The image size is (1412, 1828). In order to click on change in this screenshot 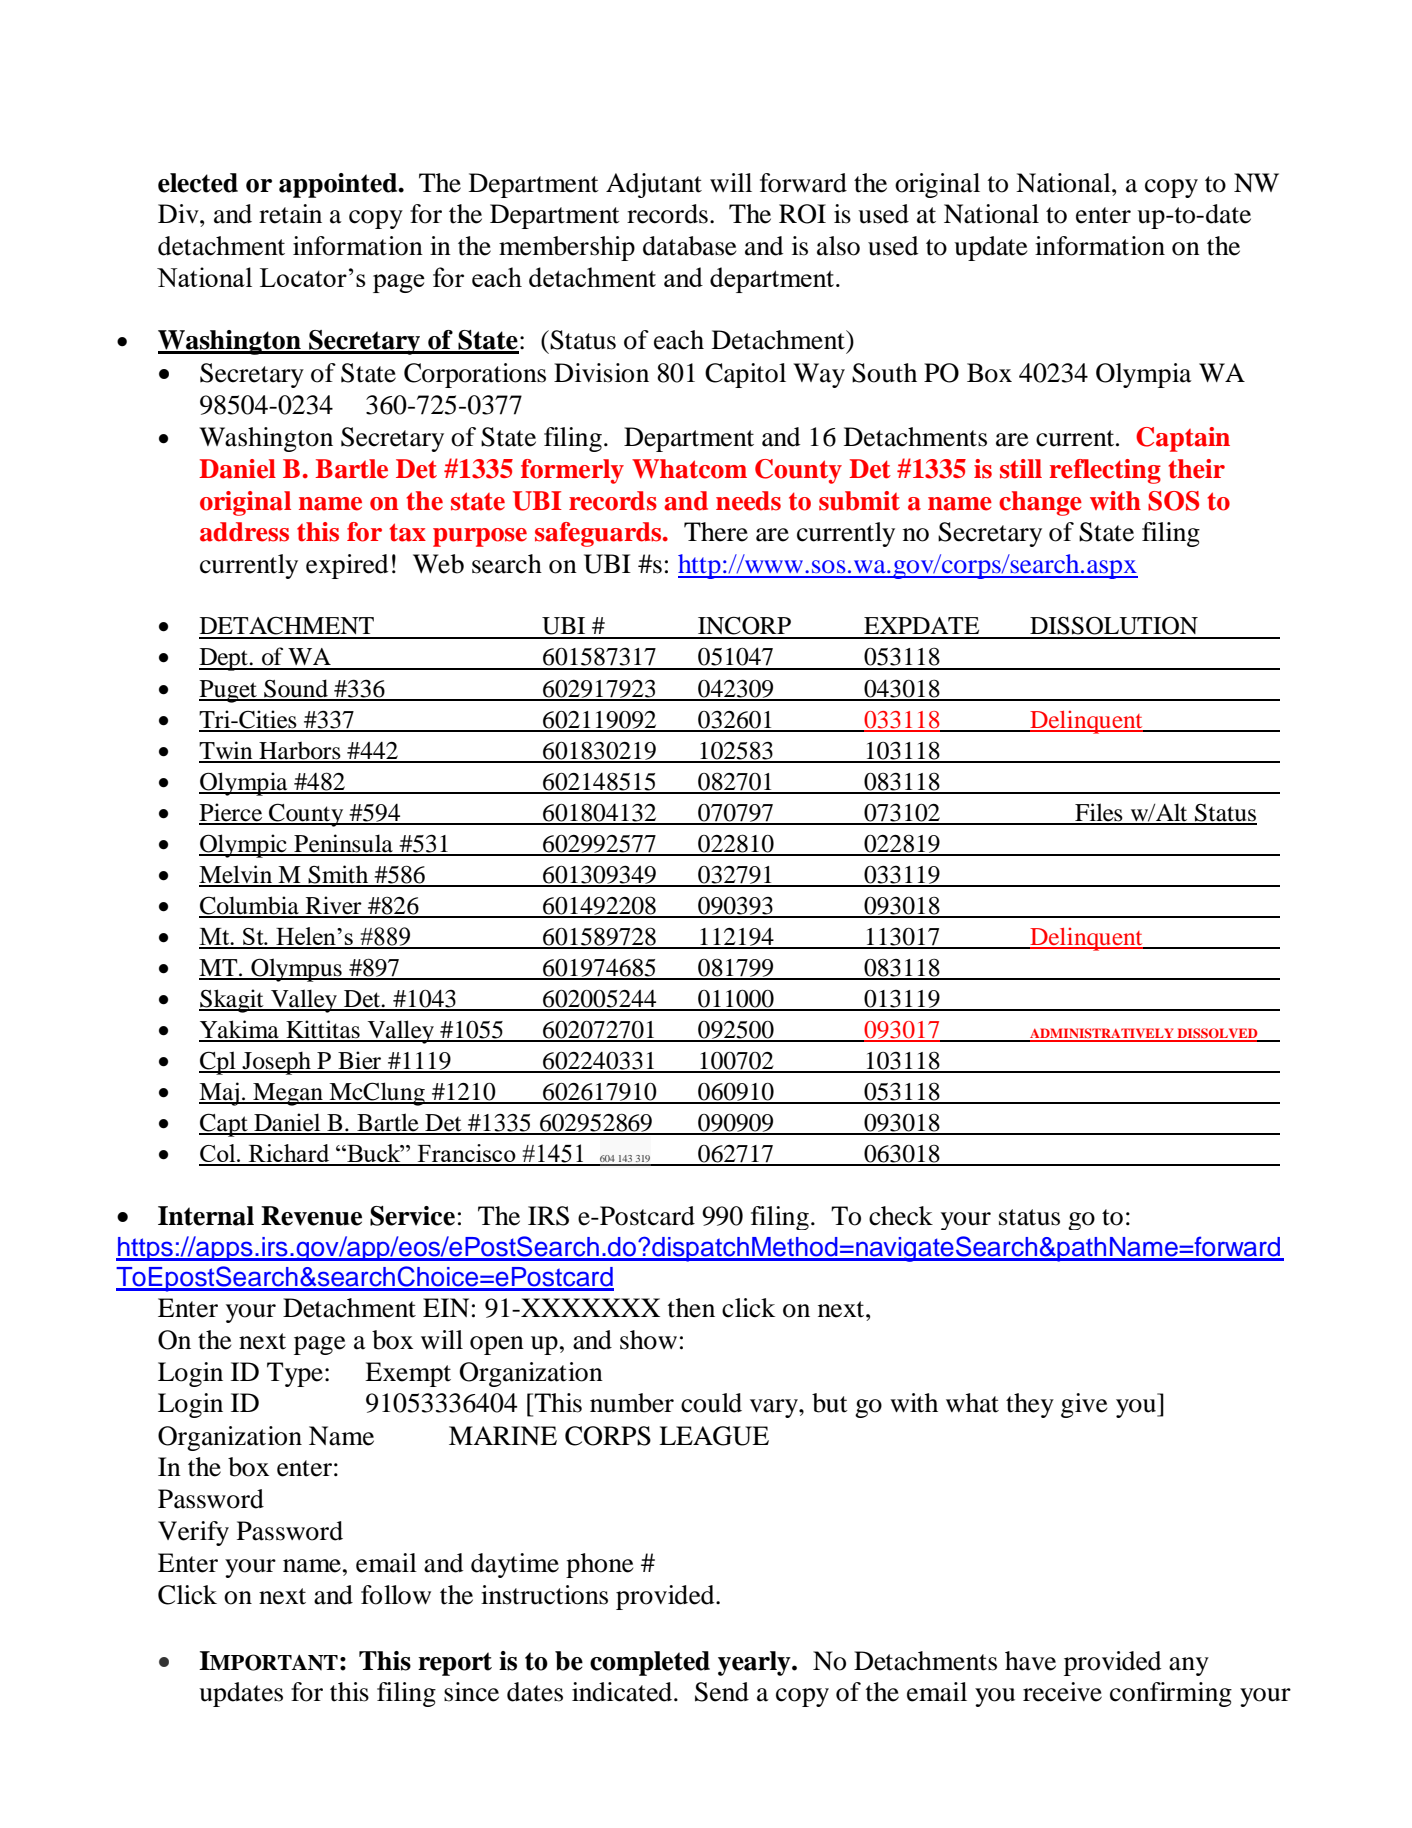, I will do `click(1040, 503)`.
